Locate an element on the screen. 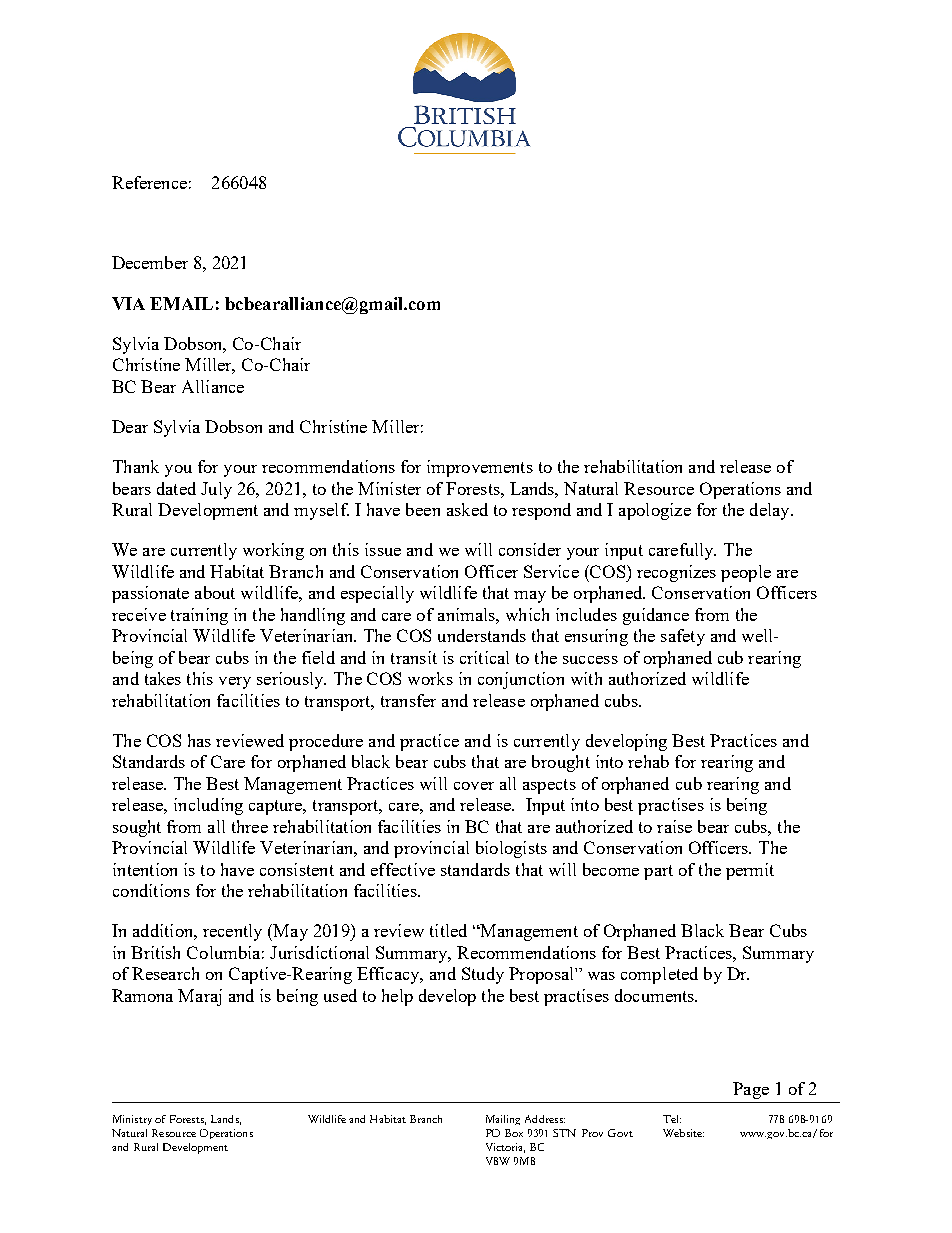  EMAIL is located at coordinates (181, 303).
